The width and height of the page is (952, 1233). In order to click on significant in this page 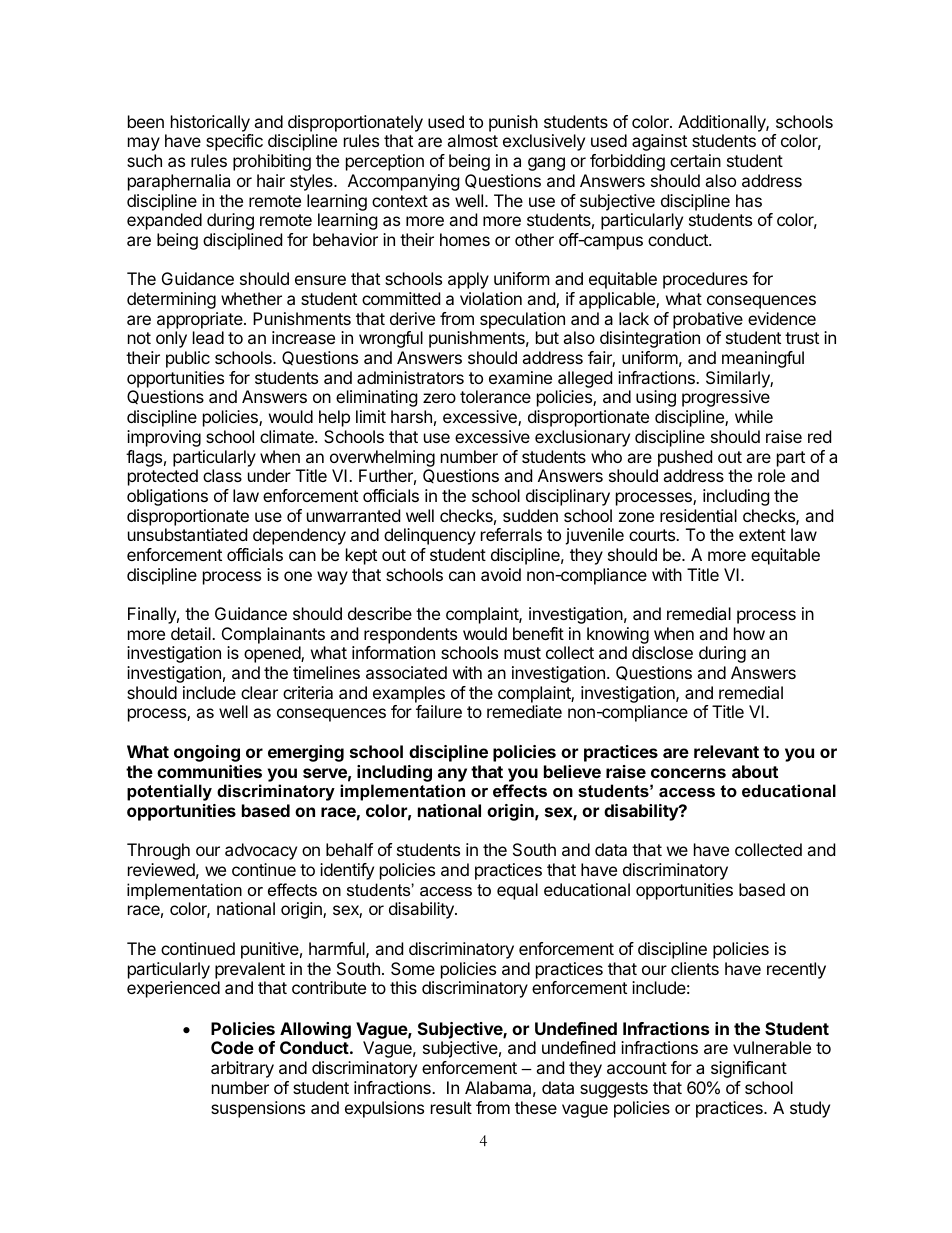, I will do `click(749, 1069)`.
